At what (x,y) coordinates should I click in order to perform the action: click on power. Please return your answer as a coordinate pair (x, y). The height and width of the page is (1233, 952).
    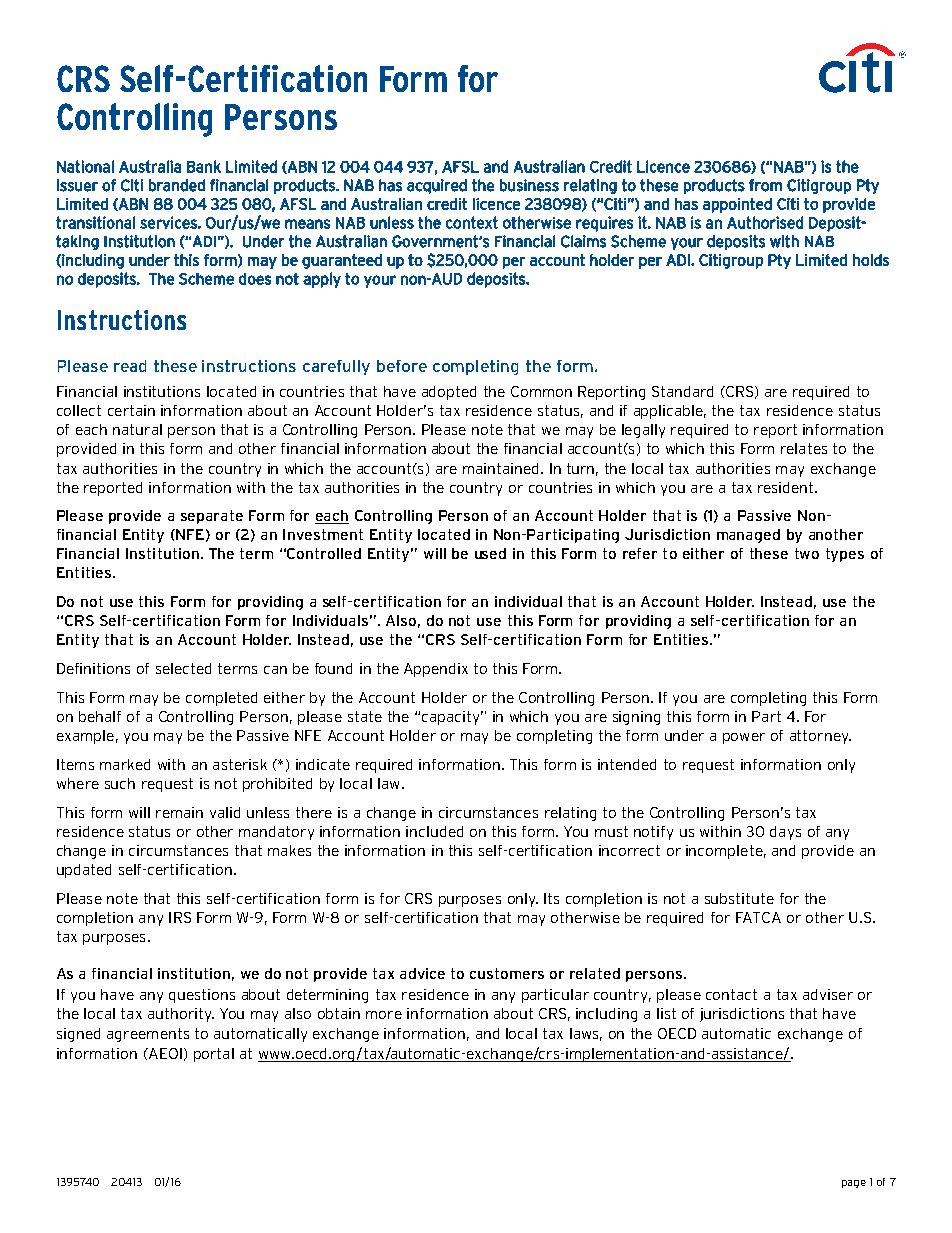
    Looking at the image, I should click on (744, 738).
